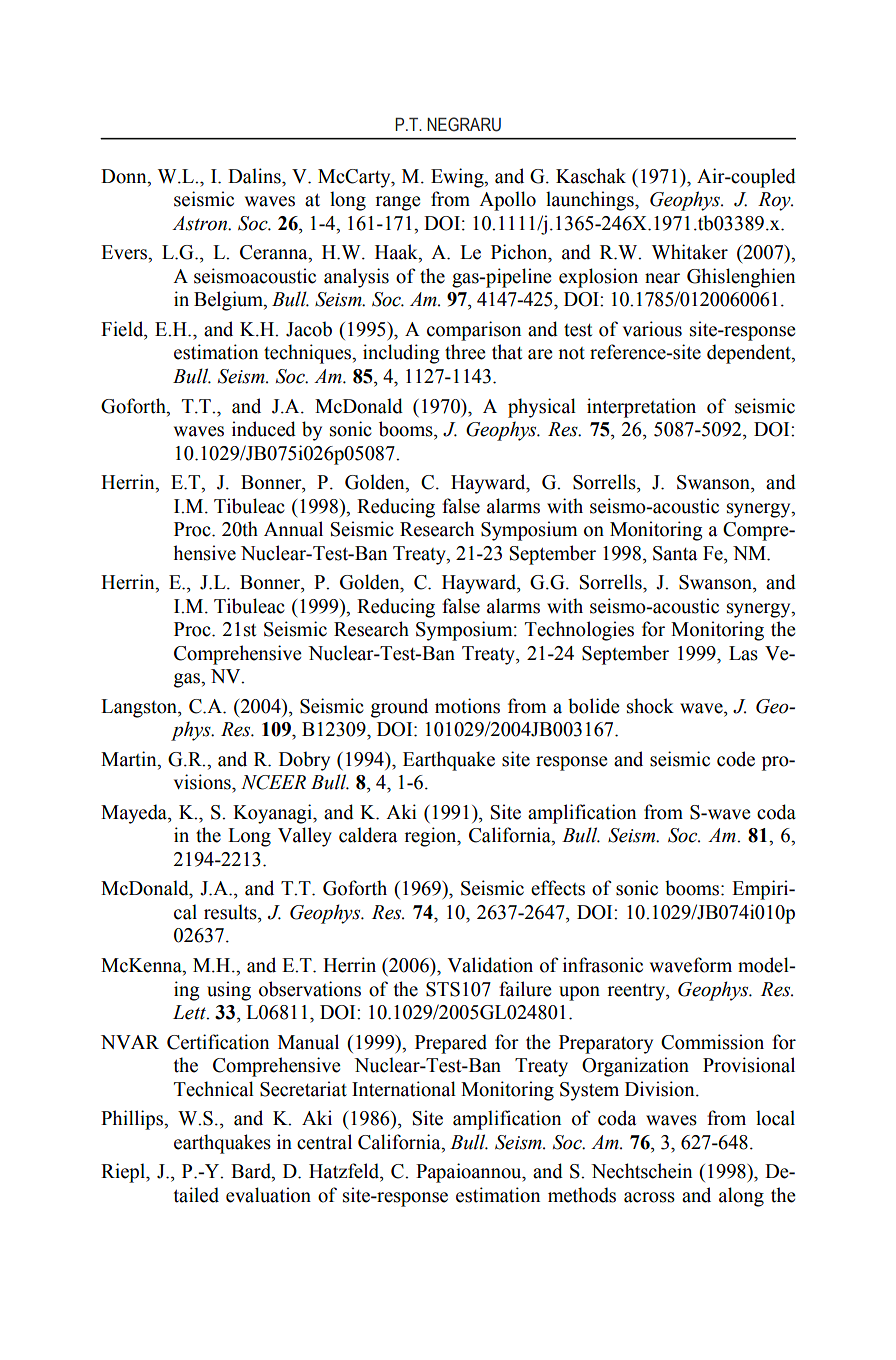 Image resolution: width=896 pixels, height=1360 pixels. What do you see at coordinates (264, 429) in the screenshot?
I see `induced` at bounding box center [264, 429].
